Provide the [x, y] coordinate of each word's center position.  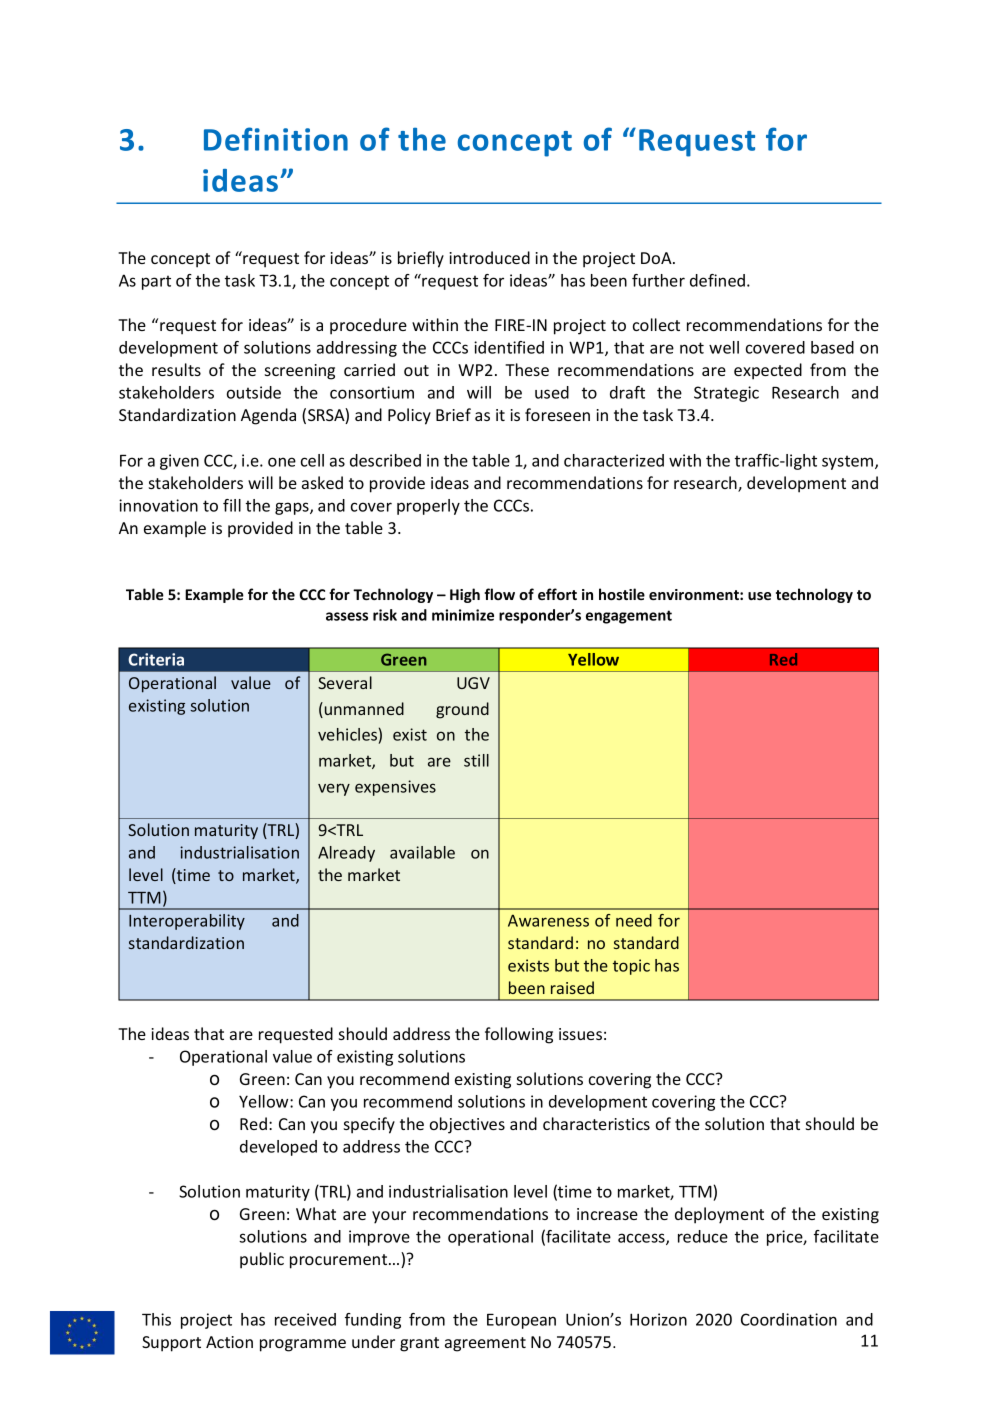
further [658, 280]
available [422, 852]
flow [499, 594]
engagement [629, 617]
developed [278, 1148]
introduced [489, 257]
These [527, 369]
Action [229, 1342]
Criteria [156, 659]
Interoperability [187, 922]
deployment [719, 1215]
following [519, 1035]
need [634, 920]
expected [768, 371]
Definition [276, 139]
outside [254, 392]
